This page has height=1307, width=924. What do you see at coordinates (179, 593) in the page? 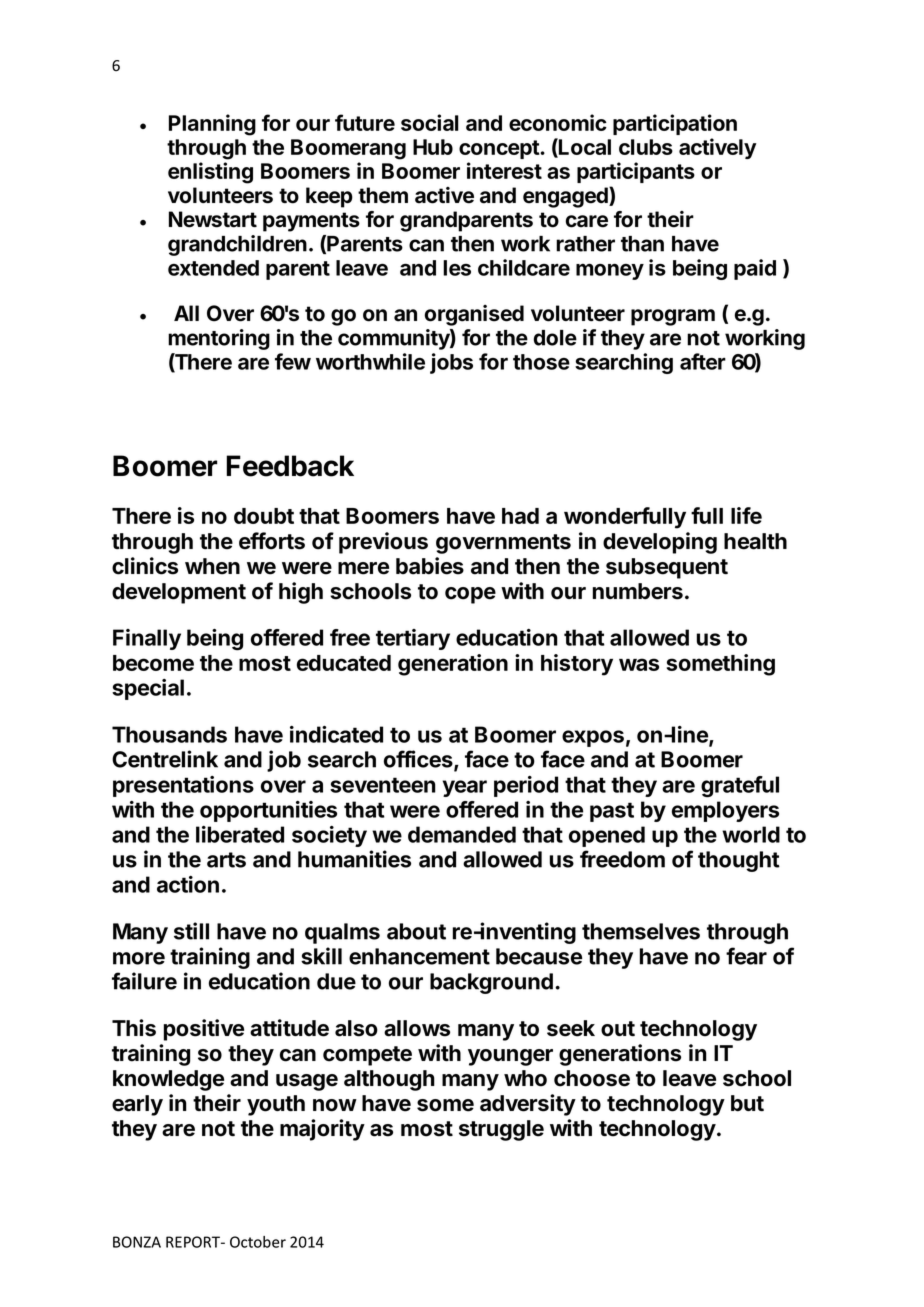
I see `development` at bounding box center [179, 593].
